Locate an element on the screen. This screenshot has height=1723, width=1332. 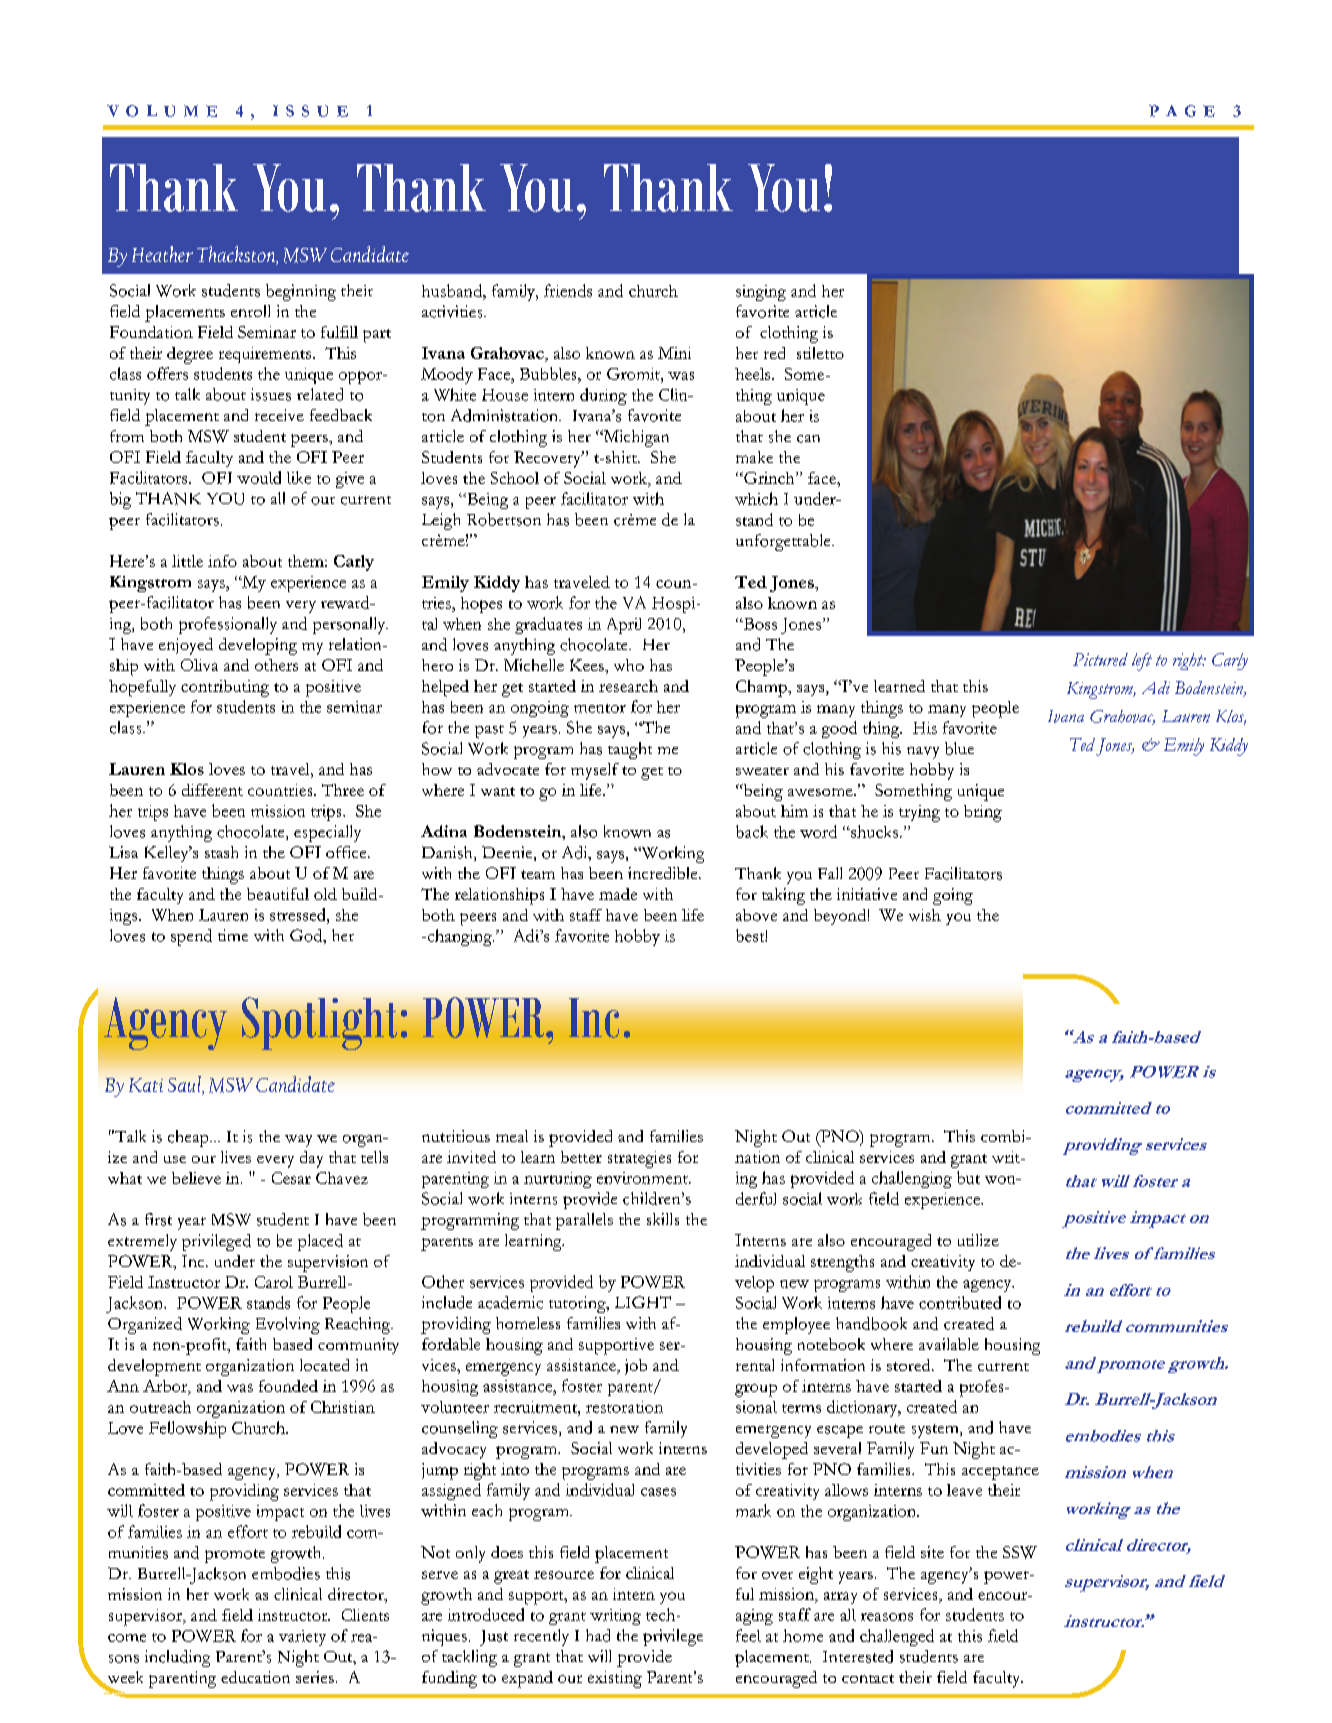
taught is located at coordinates (630, 750).
